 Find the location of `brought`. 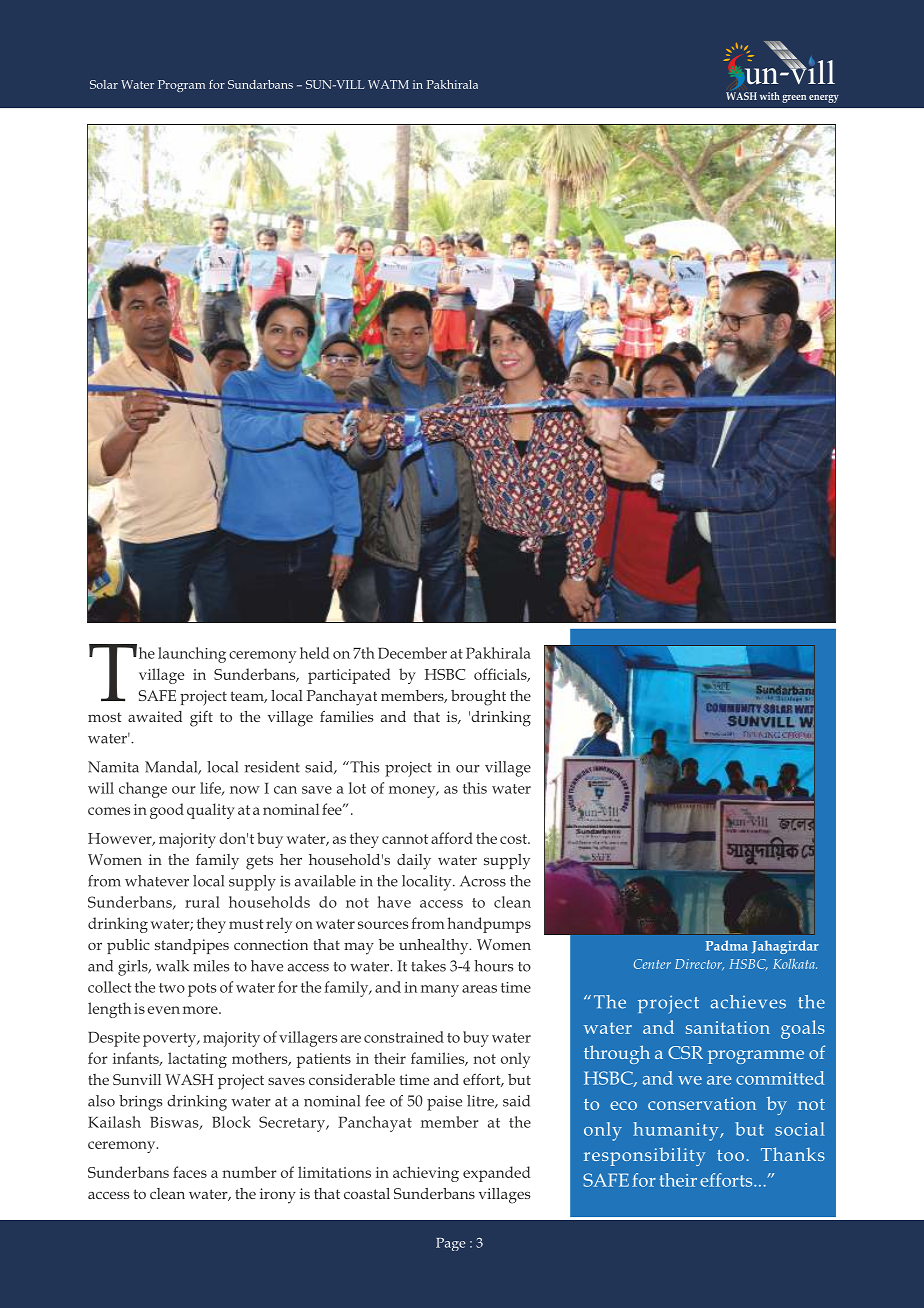

brought is located at coordinates (478, 698).
